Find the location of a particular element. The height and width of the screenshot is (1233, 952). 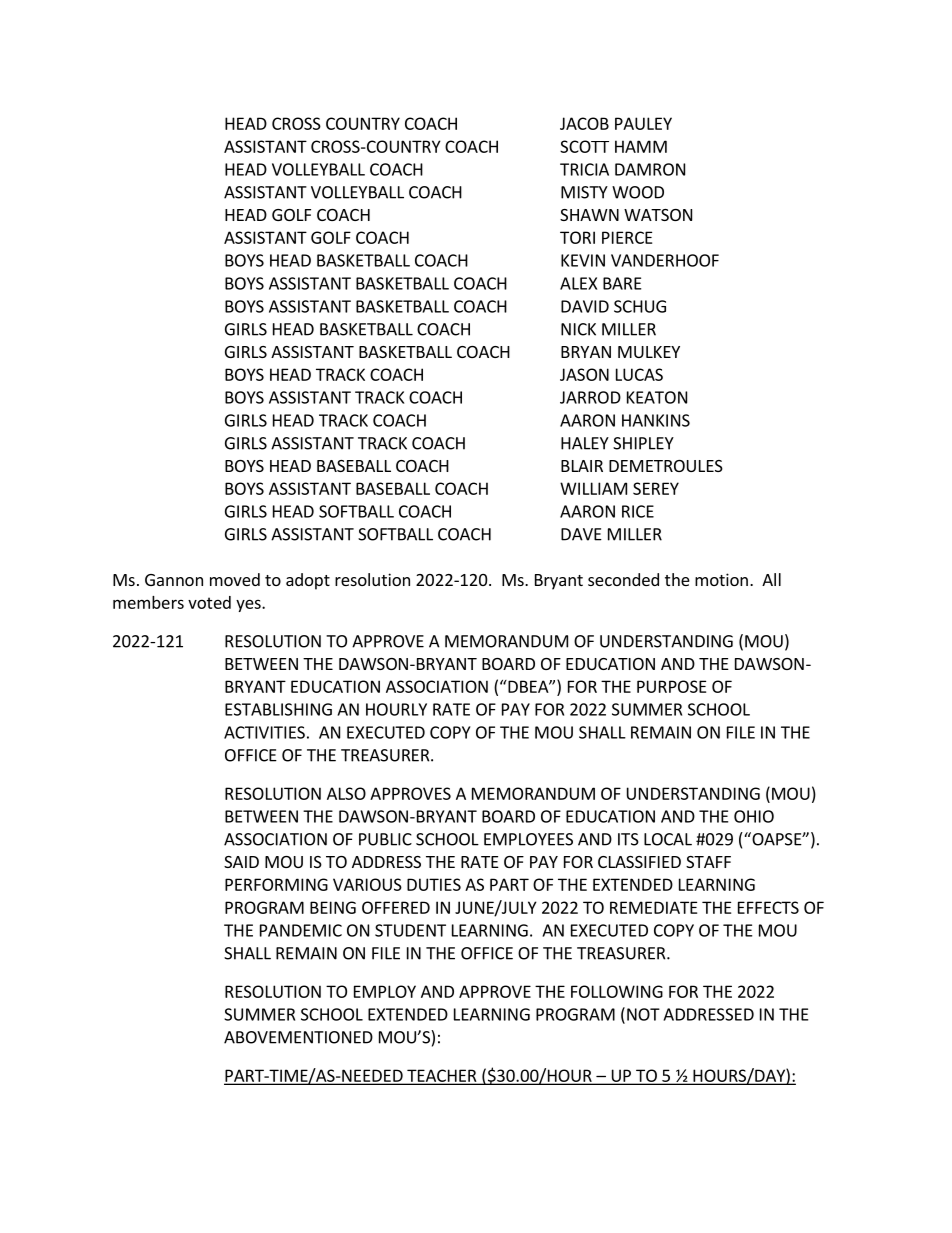

SCOTT is located at coordinates (584, 146).
